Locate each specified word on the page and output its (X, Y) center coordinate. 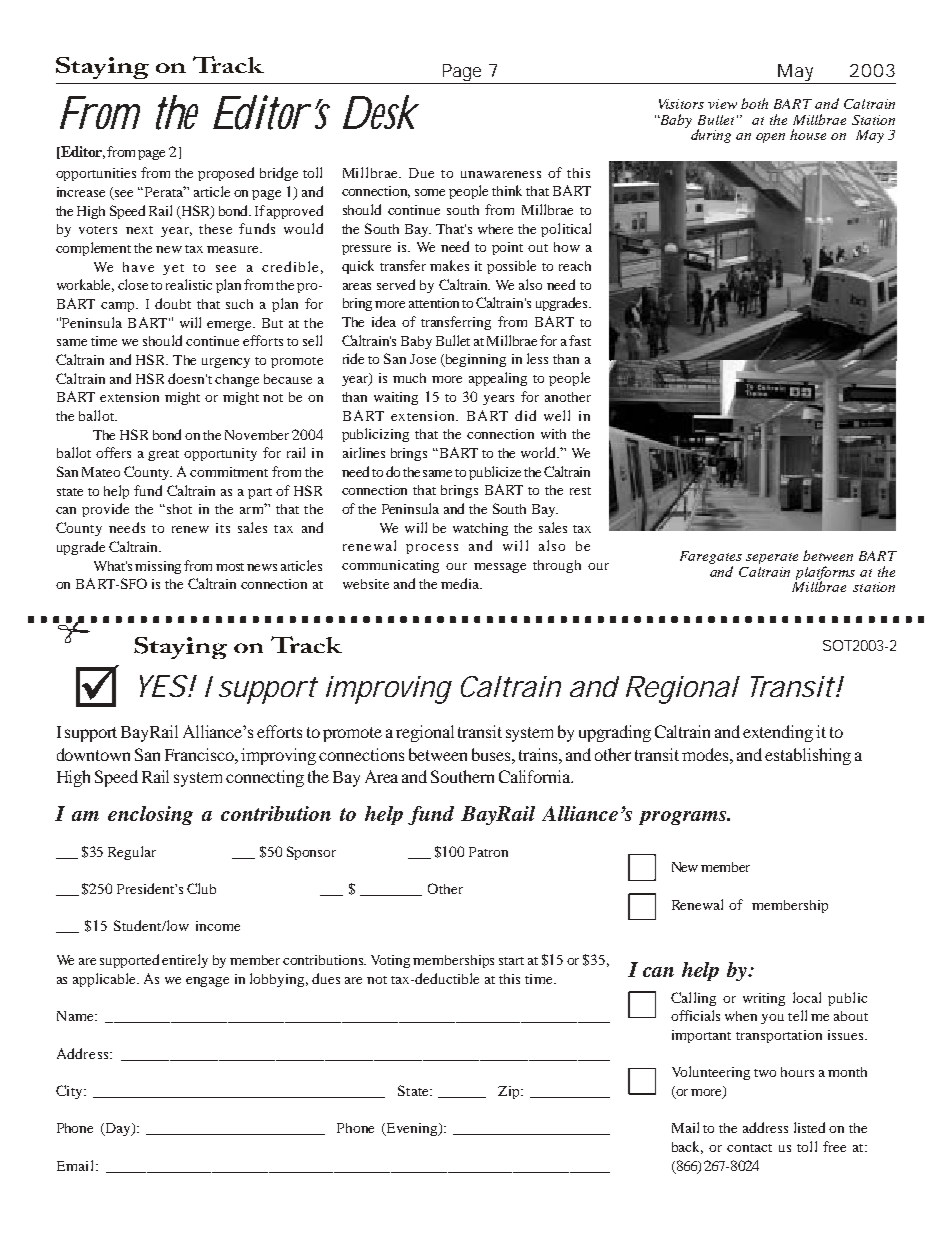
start (511, 961)
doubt (173, 303)
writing (764, 999)
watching (480, 529)
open (770, 138)
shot (179, 509)
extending (778, 733)
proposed (226, 174)
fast (580, 340)
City (70, 1092)
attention (434, 303)
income (218, 926)
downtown (93, 754)
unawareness (501, 174)
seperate (772, 558)
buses (492, 754)
